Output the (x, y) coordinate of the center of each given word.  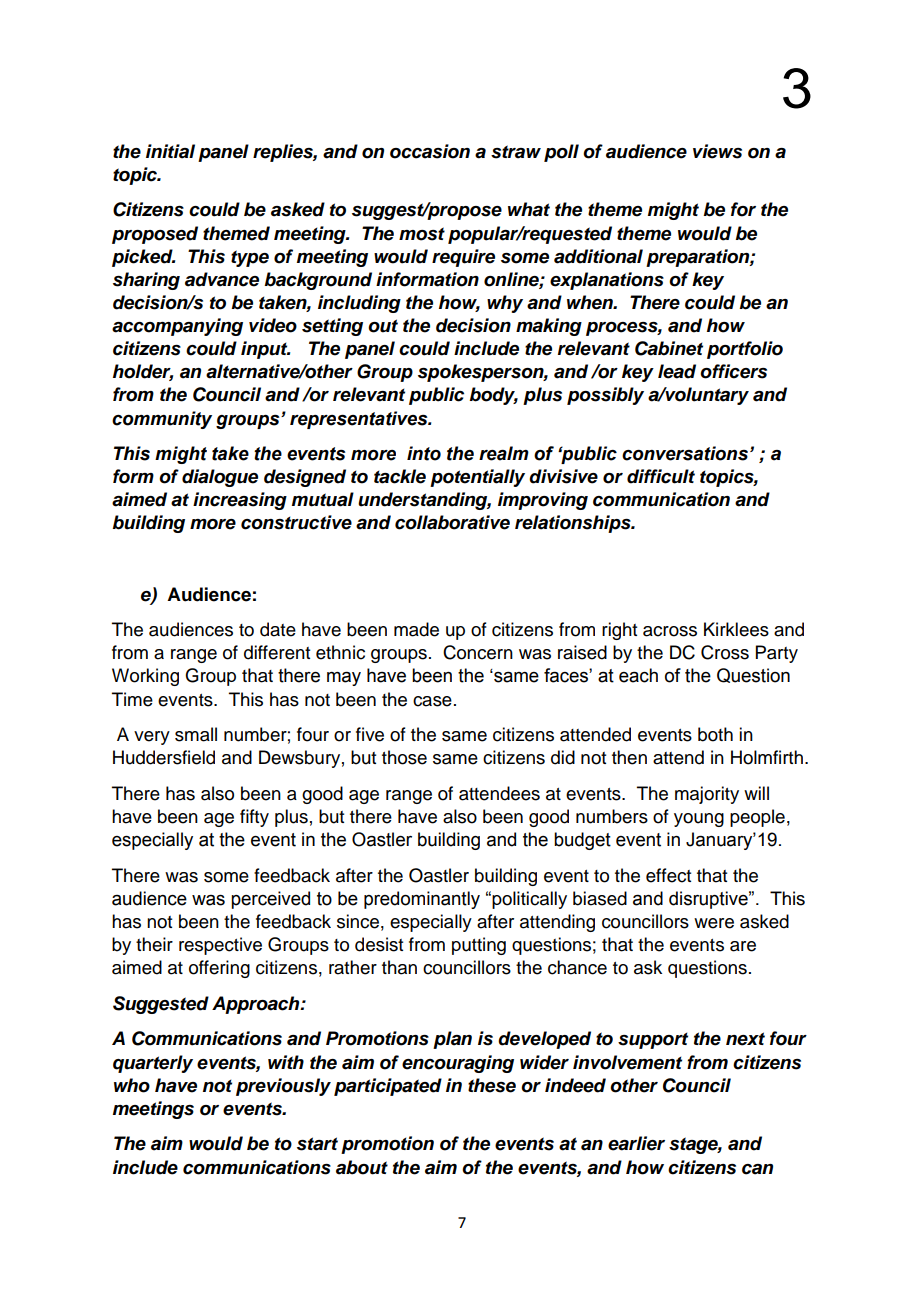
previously (283, 1087)
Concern (478, 652)
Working (145, 677)
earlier (636, 1143)
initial (170, 151)
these (492, 1085)
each (638, 675)
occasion (430, 151)
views (717, 151)
